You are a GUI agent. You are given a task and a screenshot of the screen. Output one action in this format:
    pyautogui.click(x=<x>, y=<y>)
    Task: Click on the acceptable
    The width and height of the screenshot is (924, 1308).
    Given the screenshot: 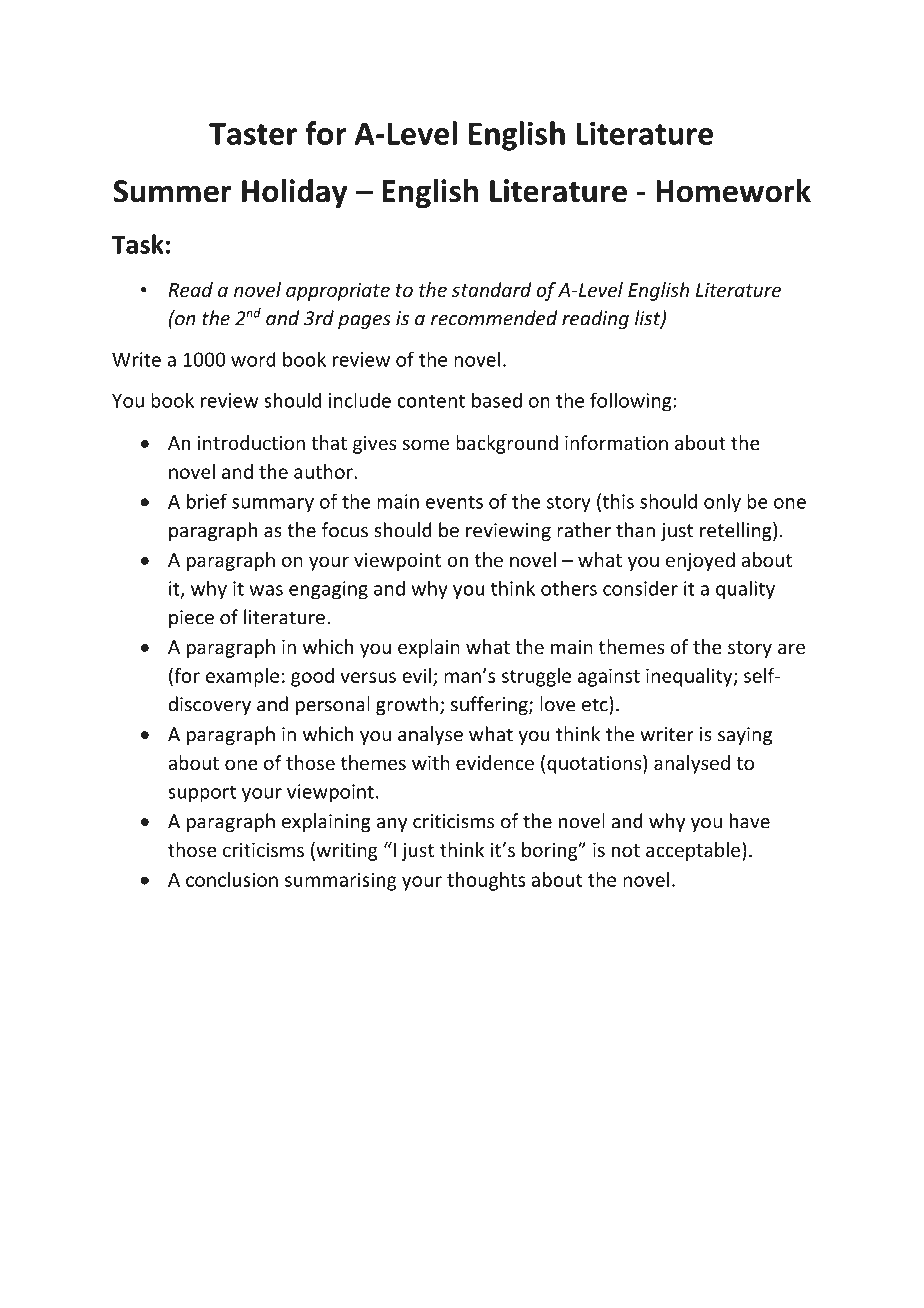 What is the action you would take?
    pyautogui.click(x=694, y=851)
